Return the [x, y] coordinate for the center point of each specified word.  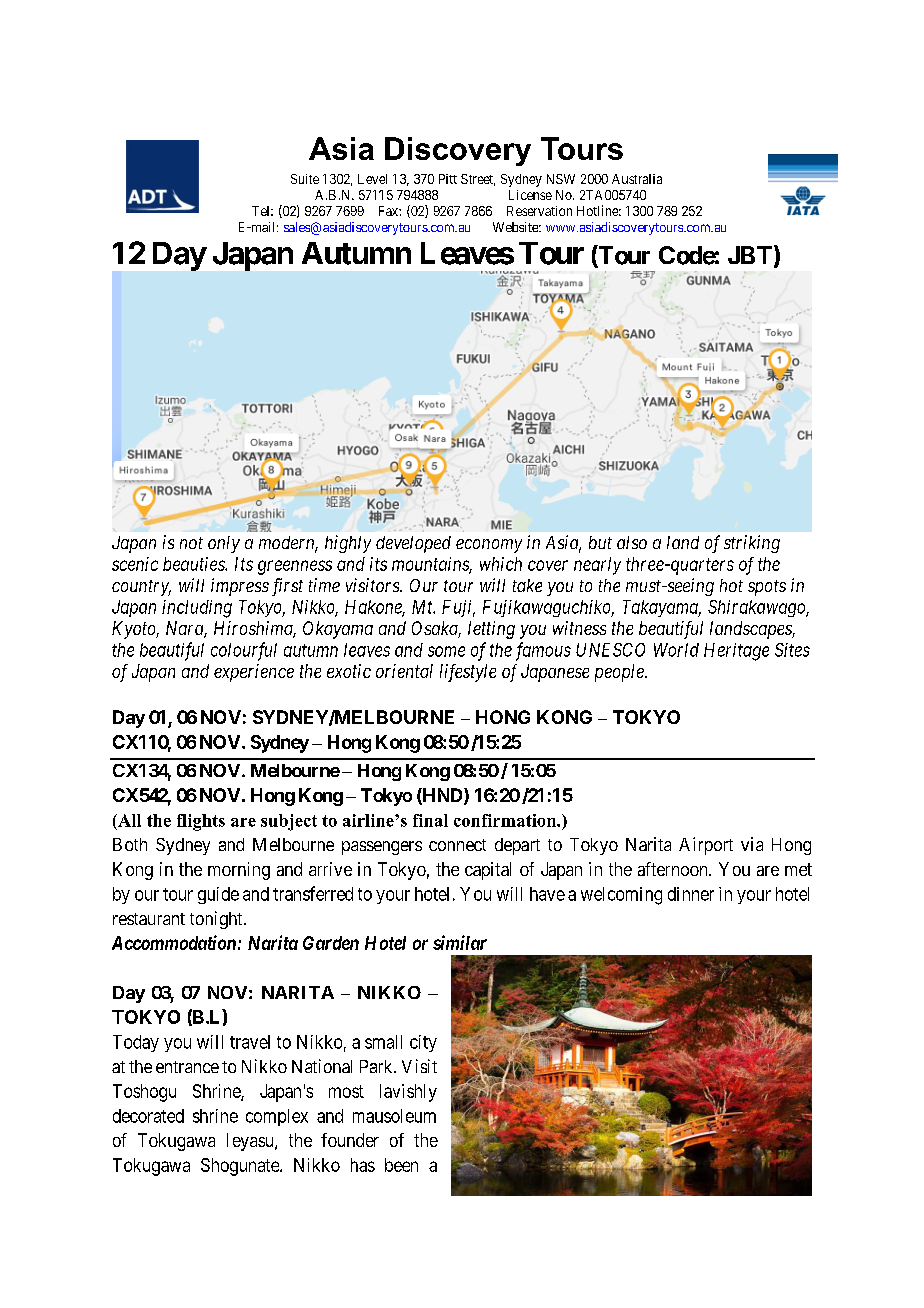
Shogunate [241, 1167]
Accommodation [174, 942]
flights [201, 822]
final [430, 820]
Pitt [448, 179]
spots [767, 588]
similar [460, 942]
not [191, 543]
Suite [305, 179]
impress [240, 587]
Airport [706, 846]
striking [752, 544]
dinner [691, 894]
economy [489, 546]
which [501, 564]
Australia [637, 179]
